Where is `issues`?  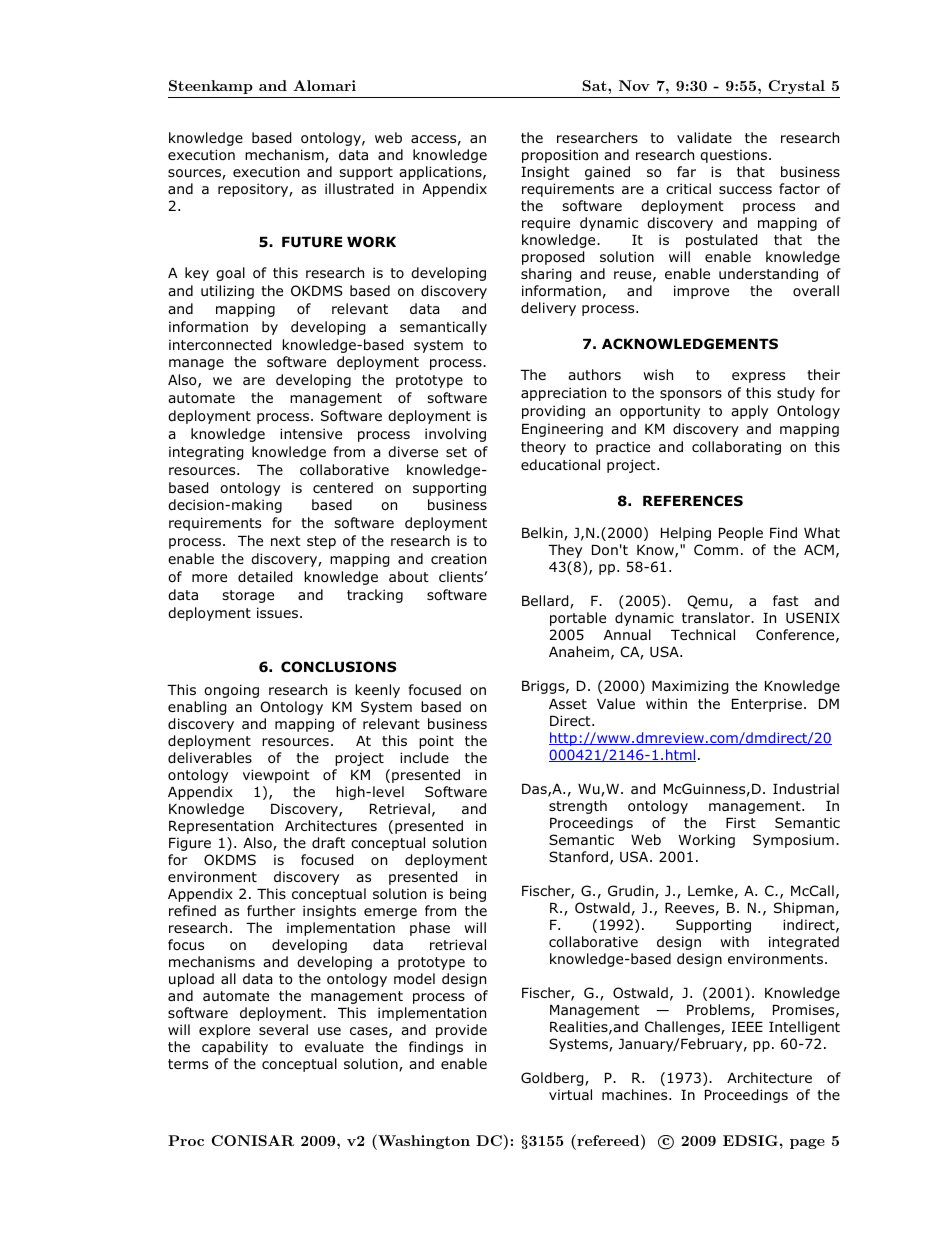 issues is located at coordinates (279, 612).
